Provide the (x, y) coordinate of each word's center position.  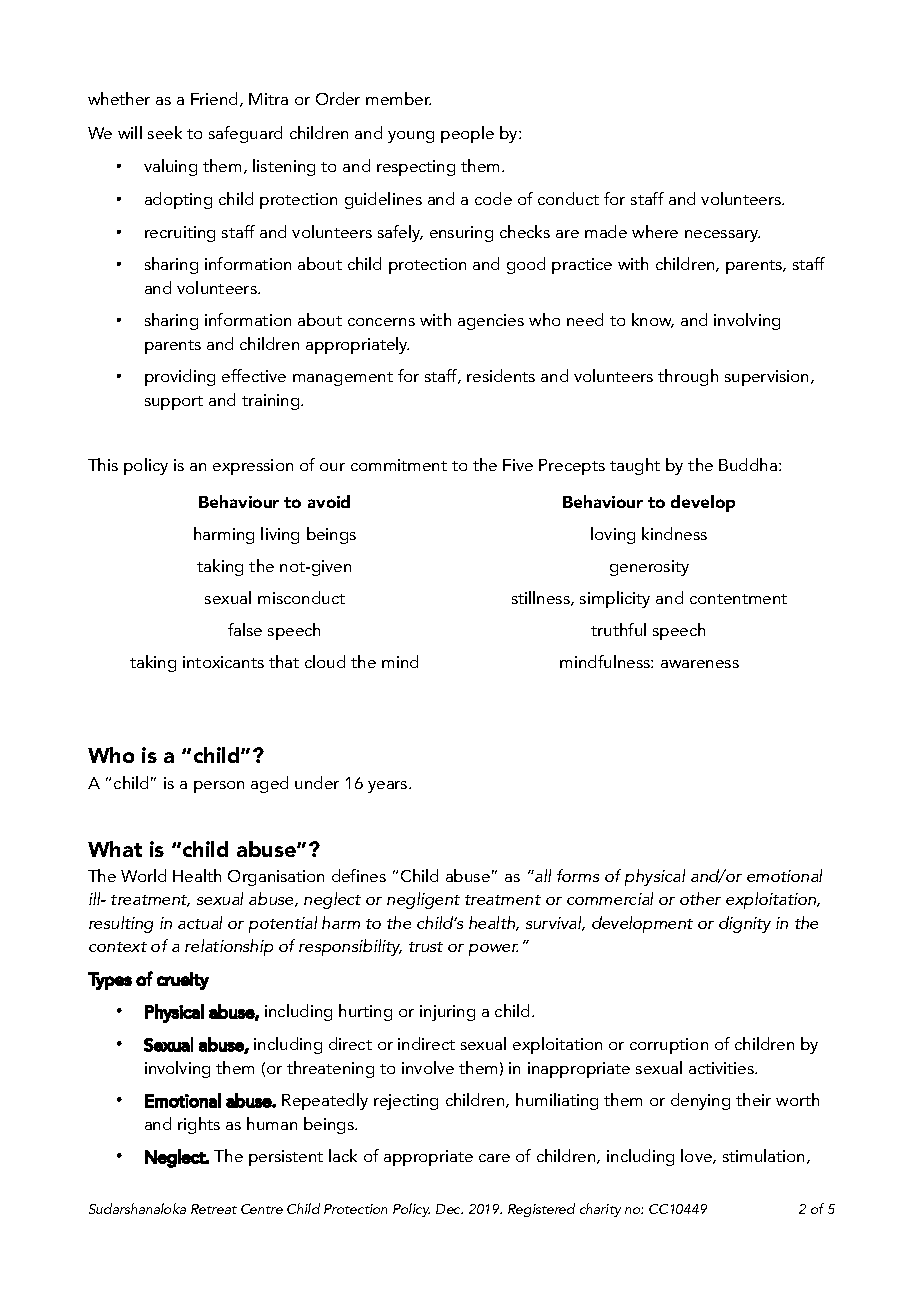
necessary (722, 236)
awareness (700, 664)
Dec (449, 1209)
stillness (542, 598)
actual (200, 922)
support (174, 403)
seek (165, 132)
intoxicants (223, 662)
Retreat (214, 1209)
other (700, 898)
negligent (423, 900)
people (467, 134)
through (688, 377)
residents (501, 375)
